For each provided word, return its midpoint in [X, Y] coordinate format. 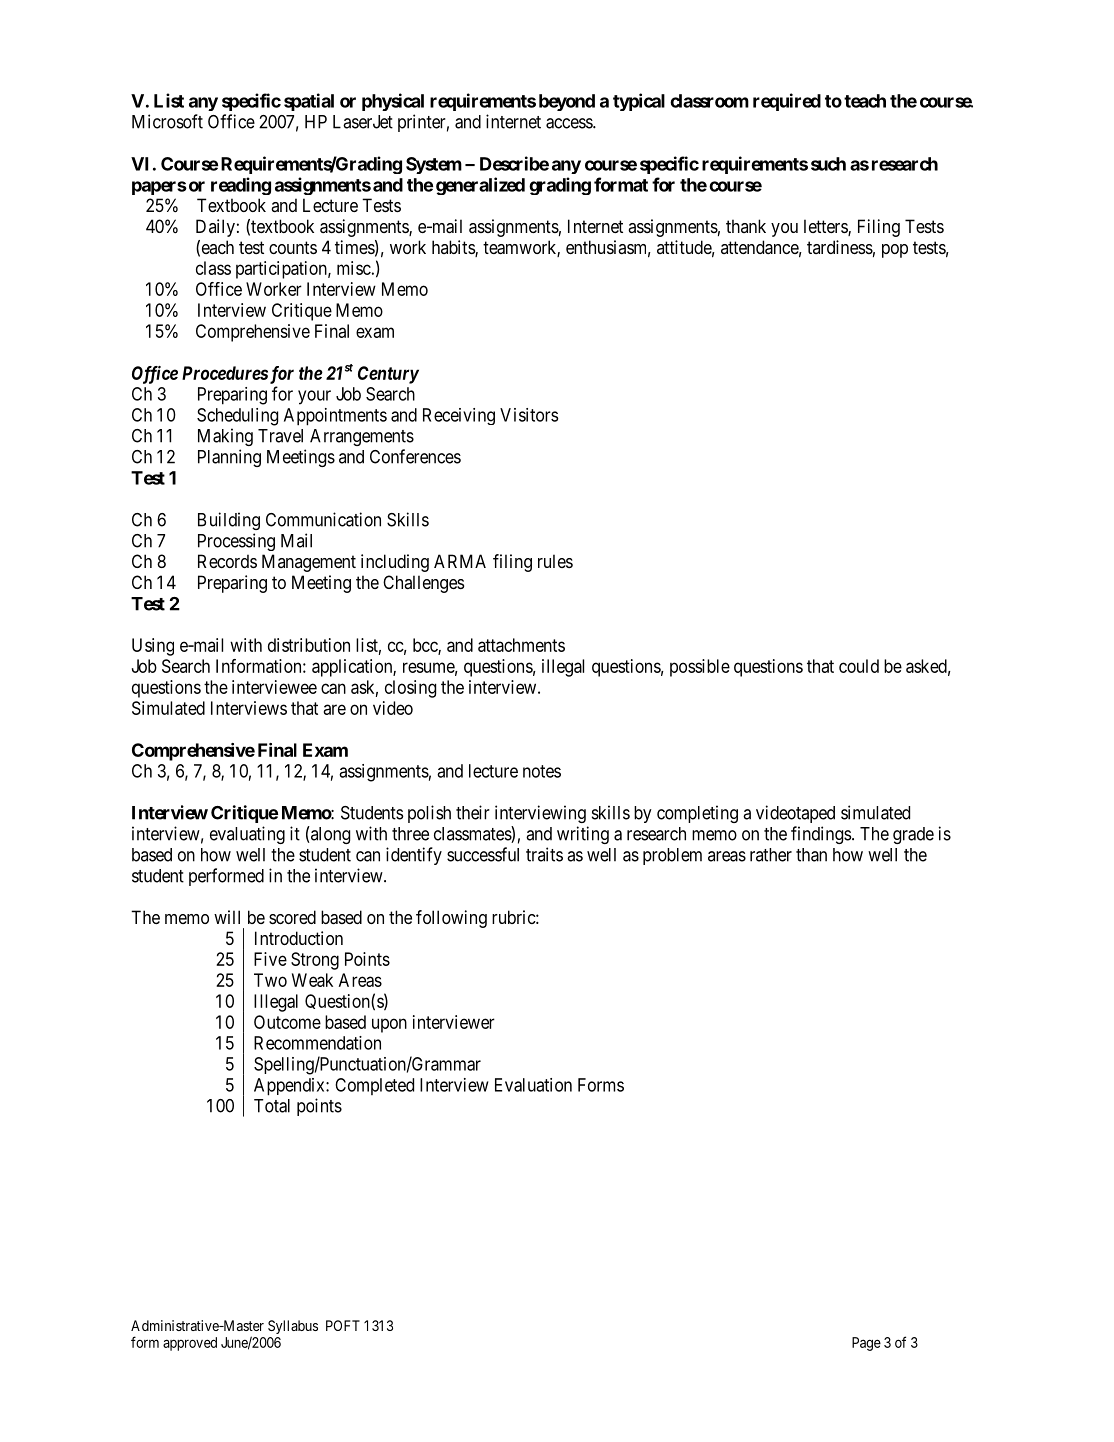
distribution [309, 645]
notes [542, 771]
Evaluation [533, 1085]
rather [771, 855]
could [859, 666]
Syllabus [293, 1327]
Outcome [287, 1022]
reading [241, 186]
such [828, 164]
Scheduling [237, 417]
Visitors [529, 415]
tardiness [840, 247]
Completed [374, 1086]
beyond [567, 102]
